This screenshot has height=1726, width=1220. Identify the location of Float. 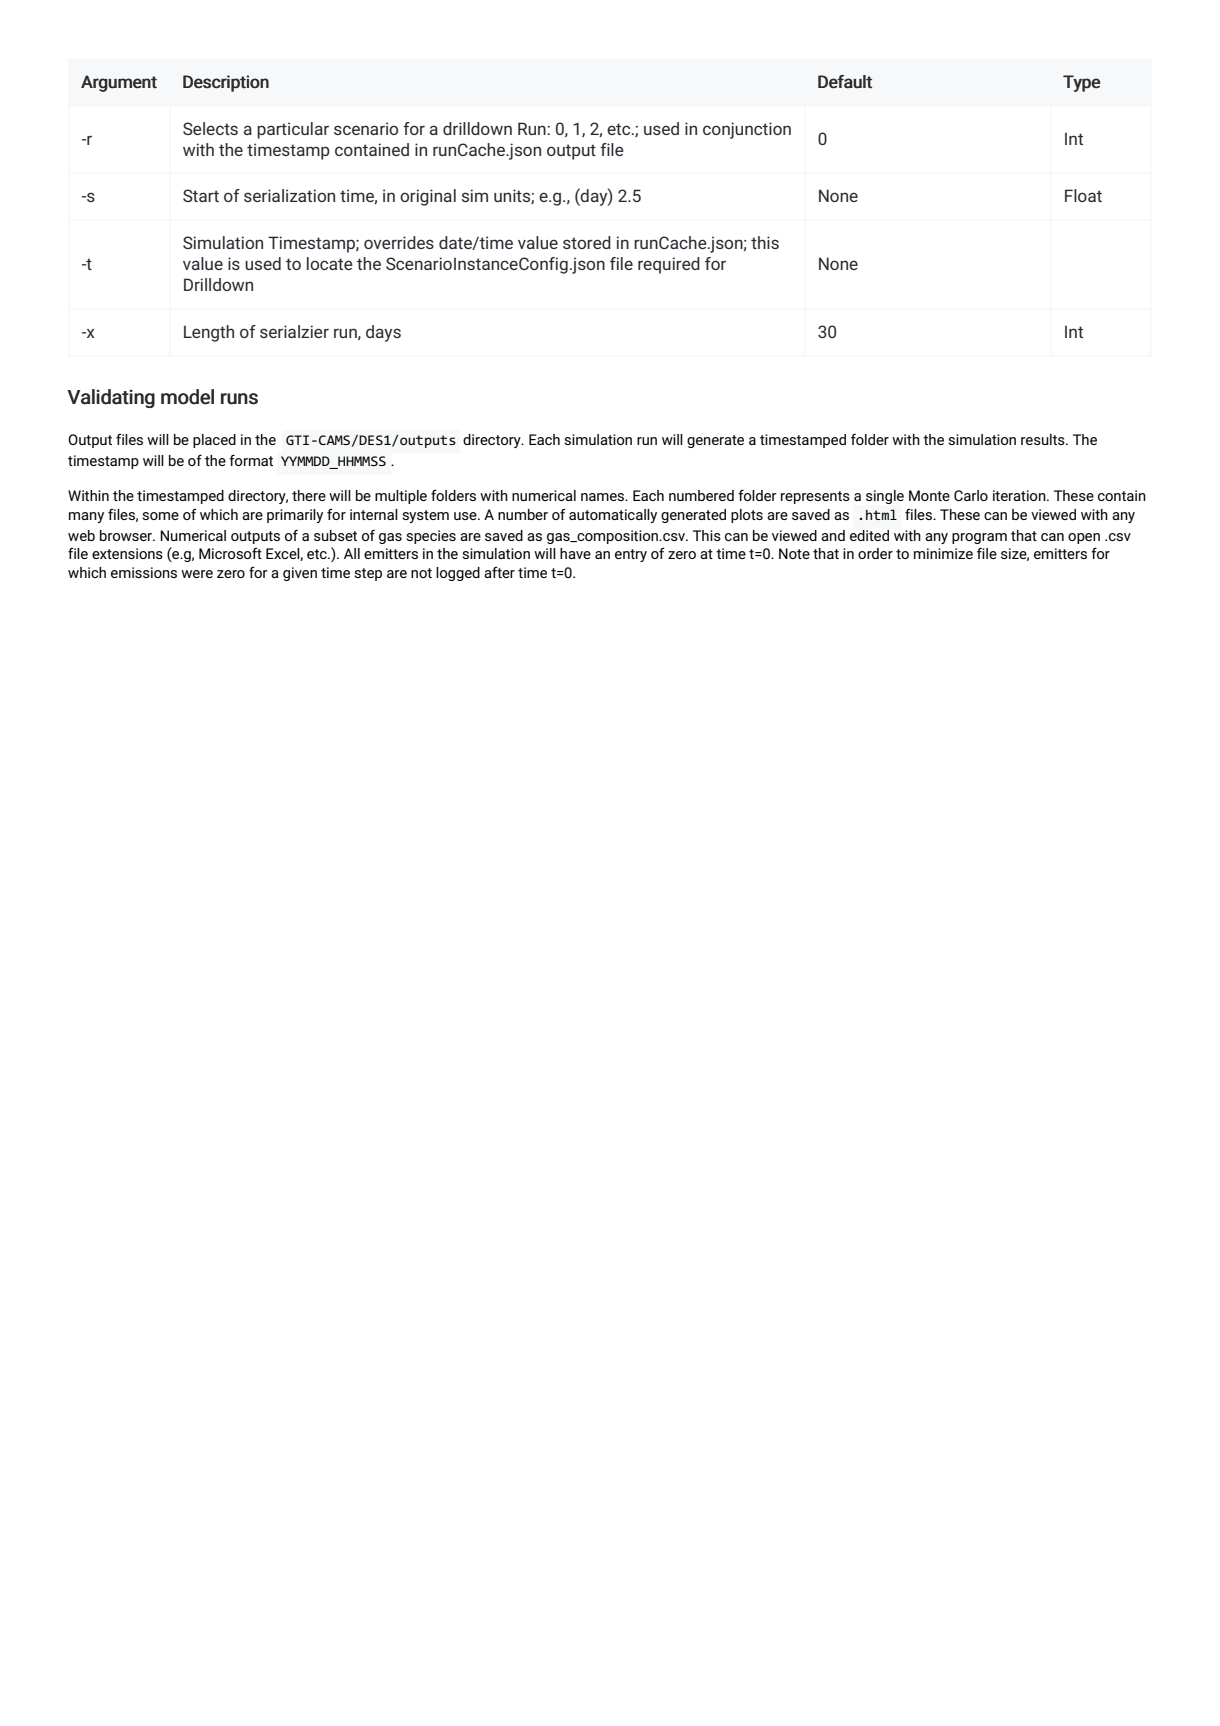
(1083, 195).
